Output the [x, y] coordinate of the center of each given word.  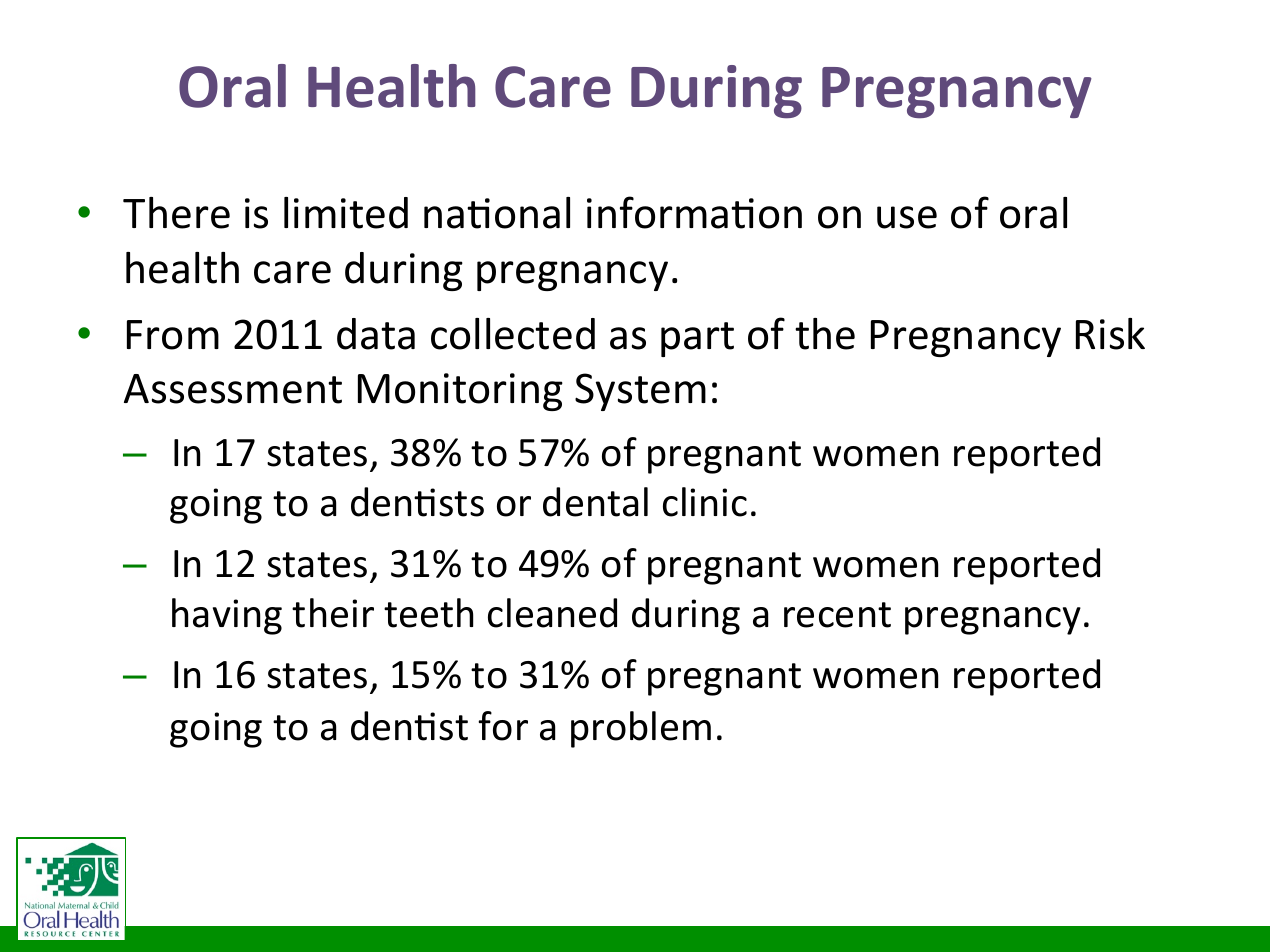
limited [346, 213]
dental [595, 502]
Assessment [233, 389]
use [907, 217]
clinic [705, 502]
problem [641, 729]
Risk [1110, 334]
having [227, 616]
